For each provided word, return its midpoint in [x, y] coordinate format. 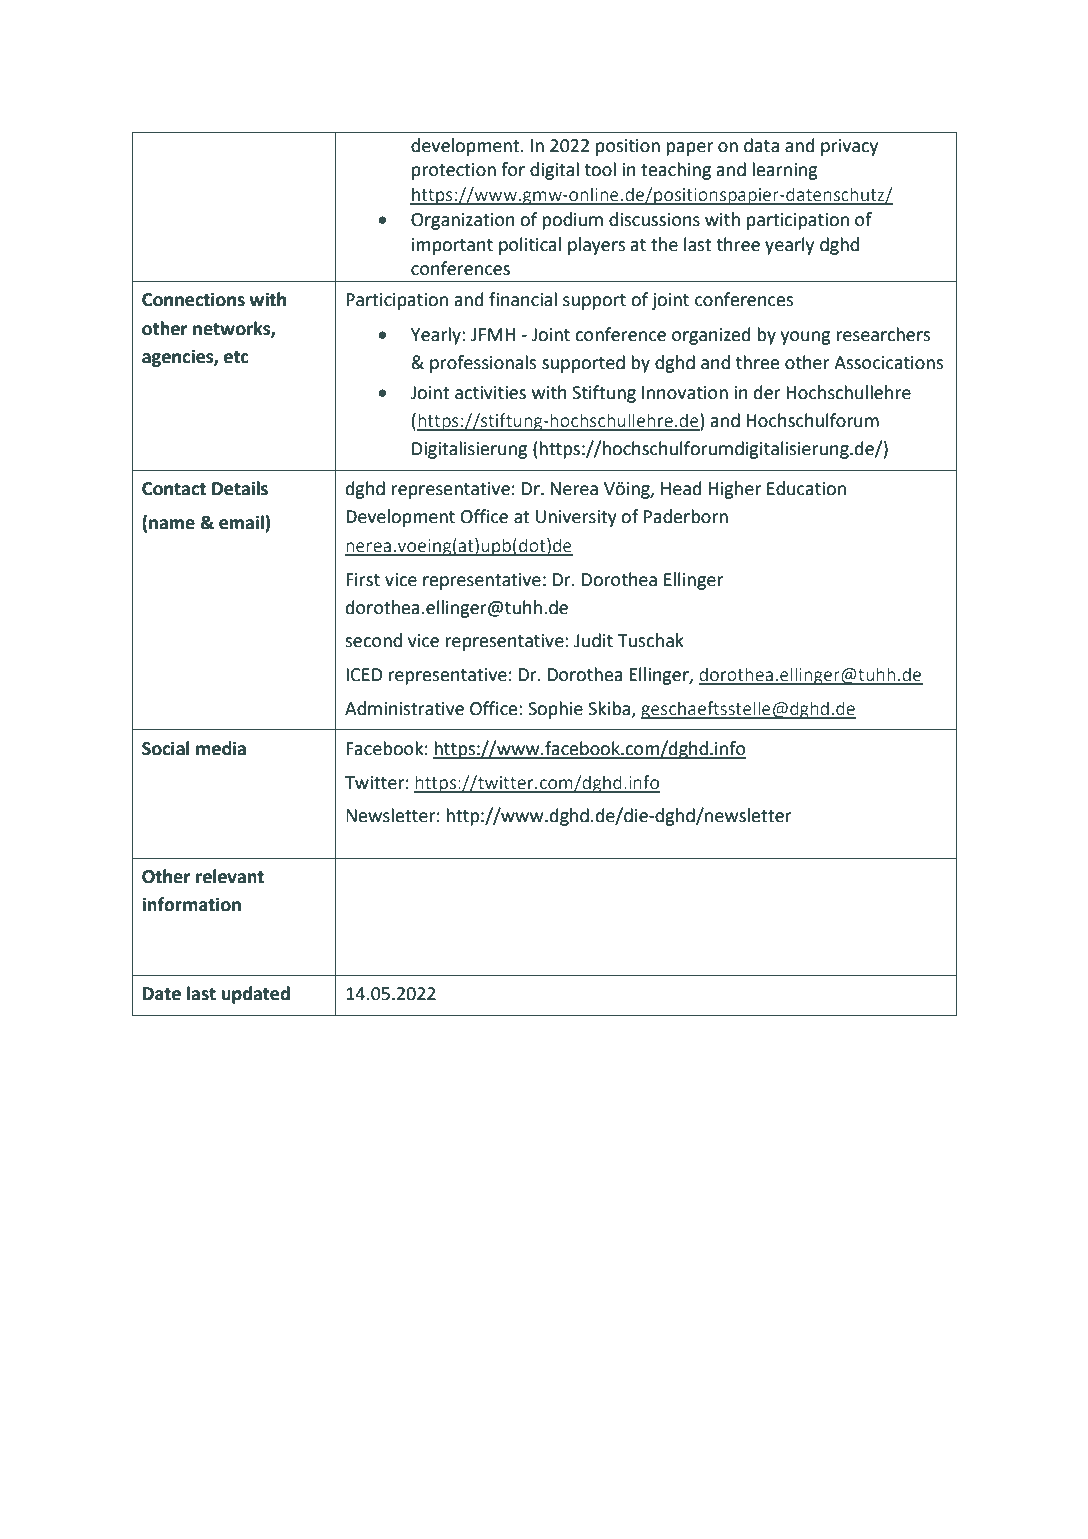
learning [785, 171]
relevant [230, 876]
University [576, 518]
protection [454, 171]
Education [806, 488]
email [242, 523]
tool [600, 169]
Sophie [555, 710]
